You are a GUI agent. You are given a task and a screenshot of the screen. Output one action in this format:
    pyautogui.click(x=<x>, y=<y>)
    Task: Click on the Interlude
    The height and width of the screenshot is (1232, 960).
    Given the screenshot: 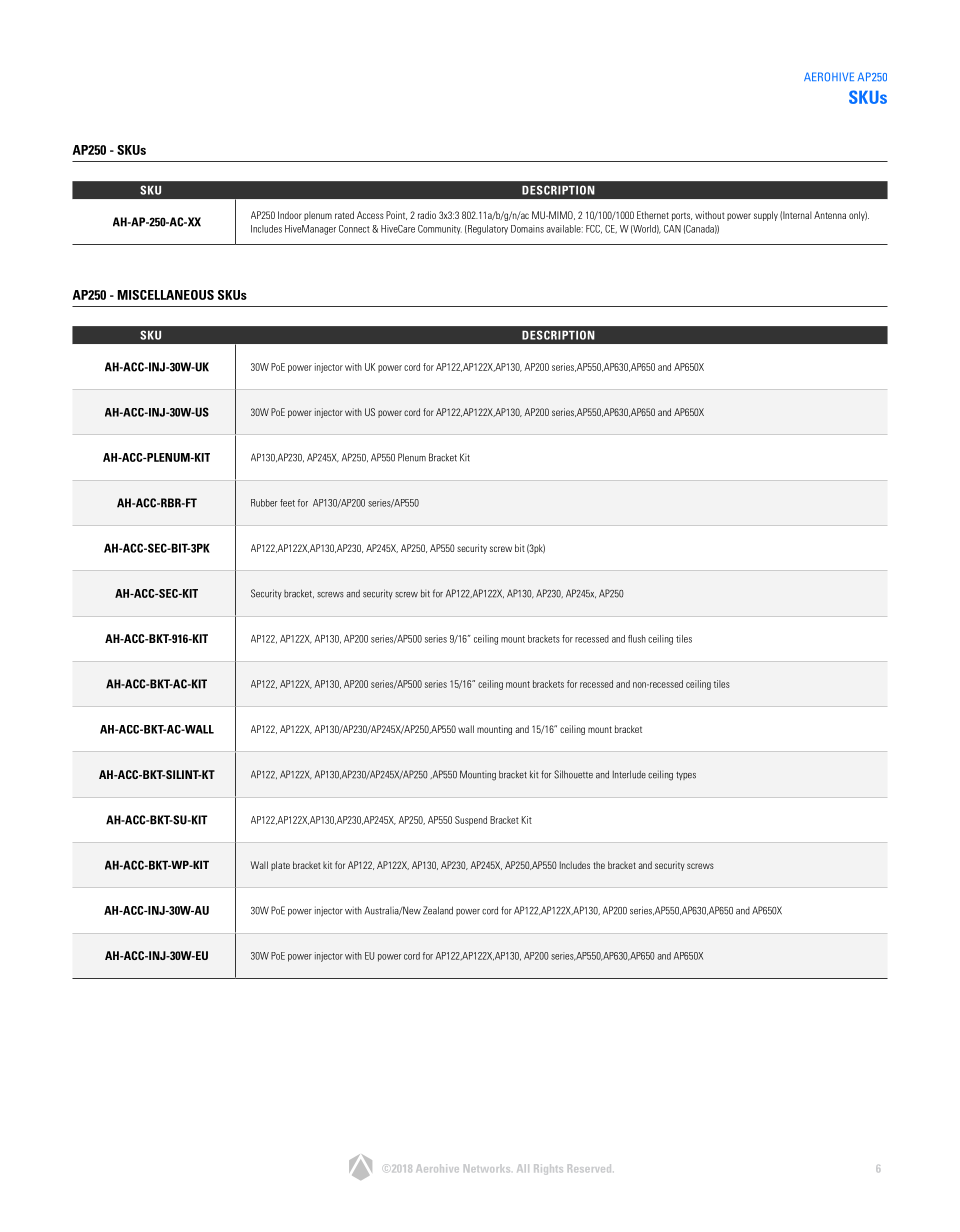 What is the action you would take?
    pyautogui.click(x=629, y=774)
